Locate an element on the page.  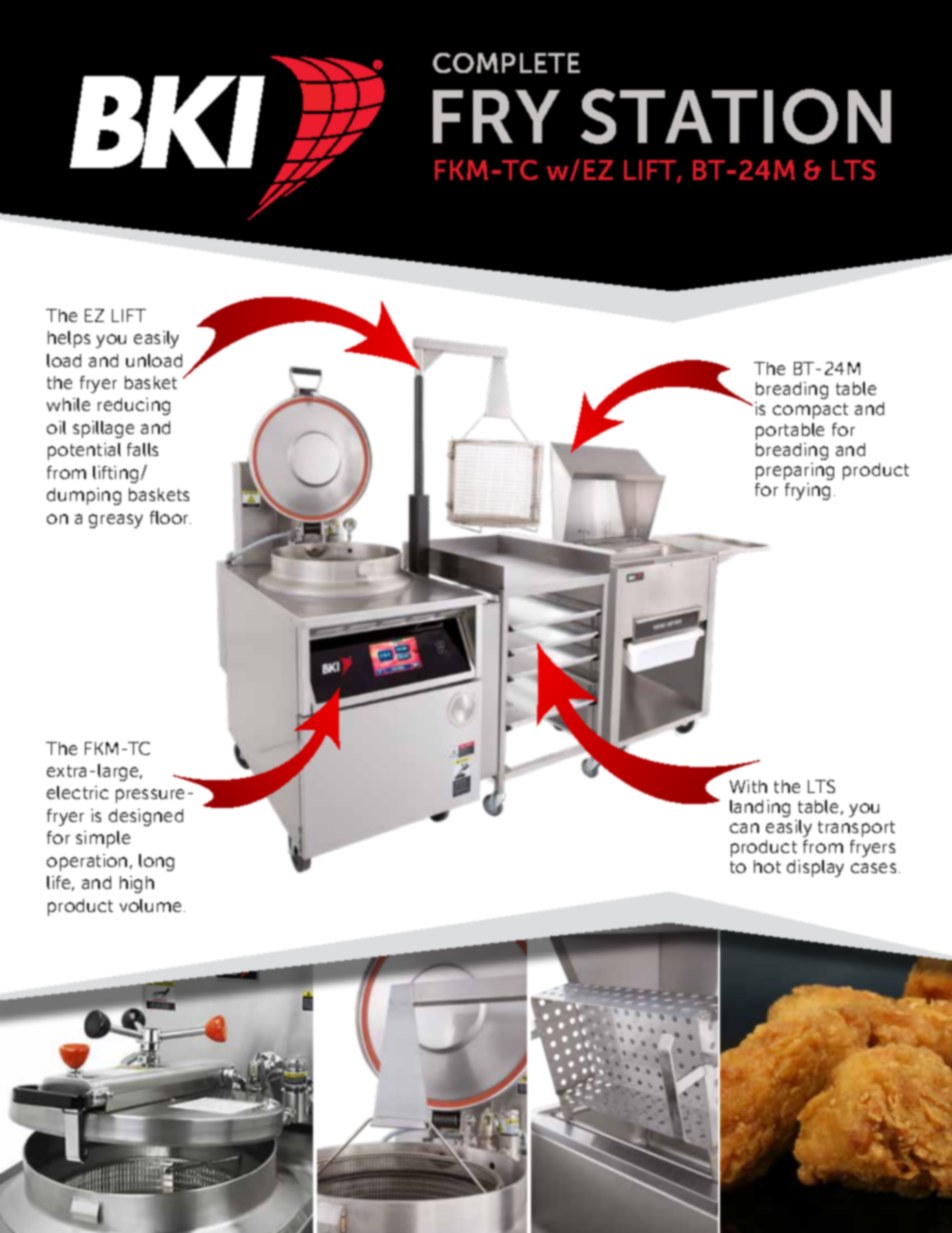
STATION is located at coordinates (736, 116).
